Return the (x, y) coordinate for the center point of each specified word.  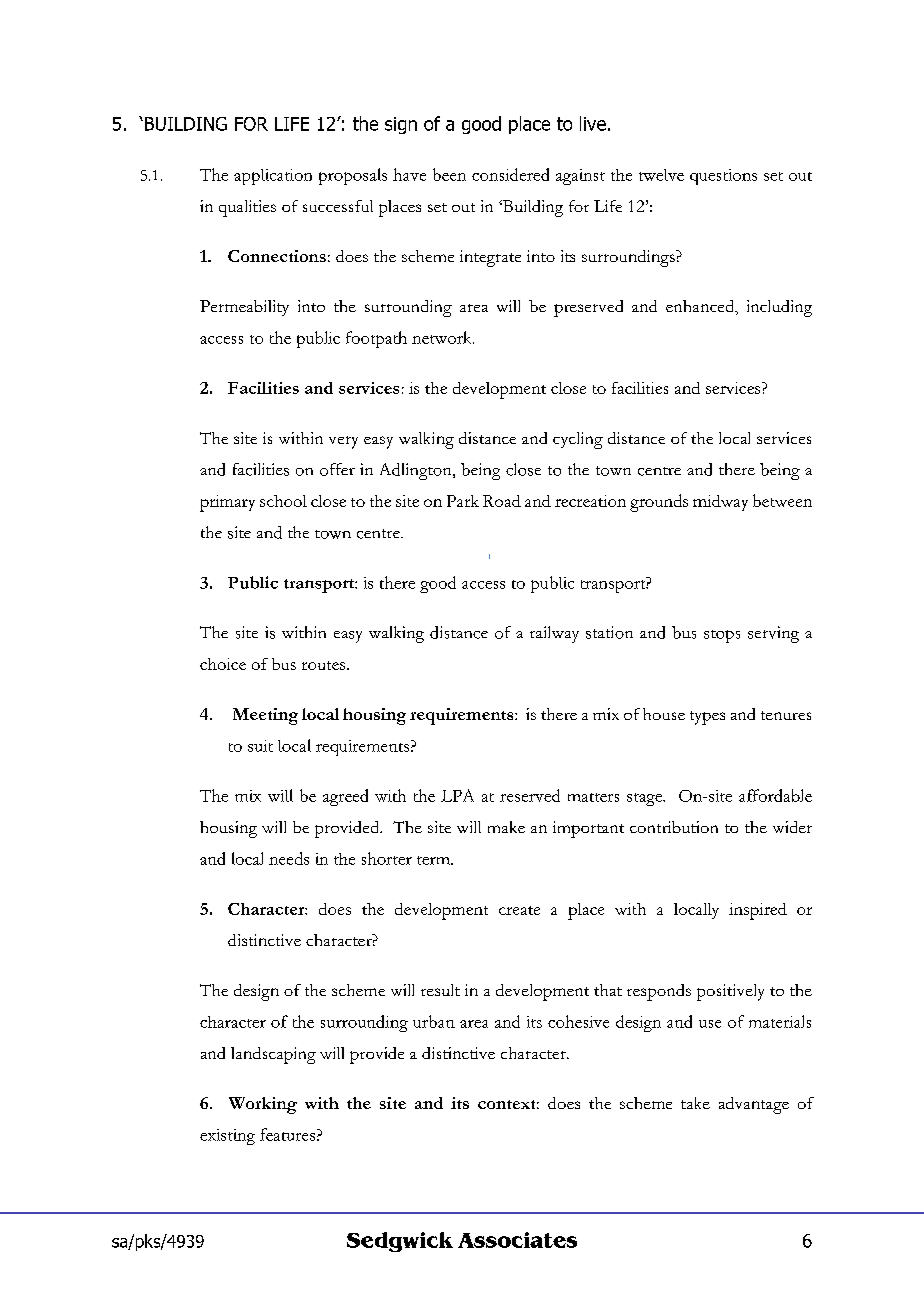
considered (510, 174)
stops (722, 636)
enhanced (701, 306)
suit (260, 746)
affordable (775, 795)
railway (554, 634)
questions (723, 177)
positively (730, 992)
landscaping (273, 1055)
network (443, 337)
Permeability (244, 308)
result (440, 990)
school (283, 501)
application (273, 177)
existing (227, 1137)
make (506, 827)
